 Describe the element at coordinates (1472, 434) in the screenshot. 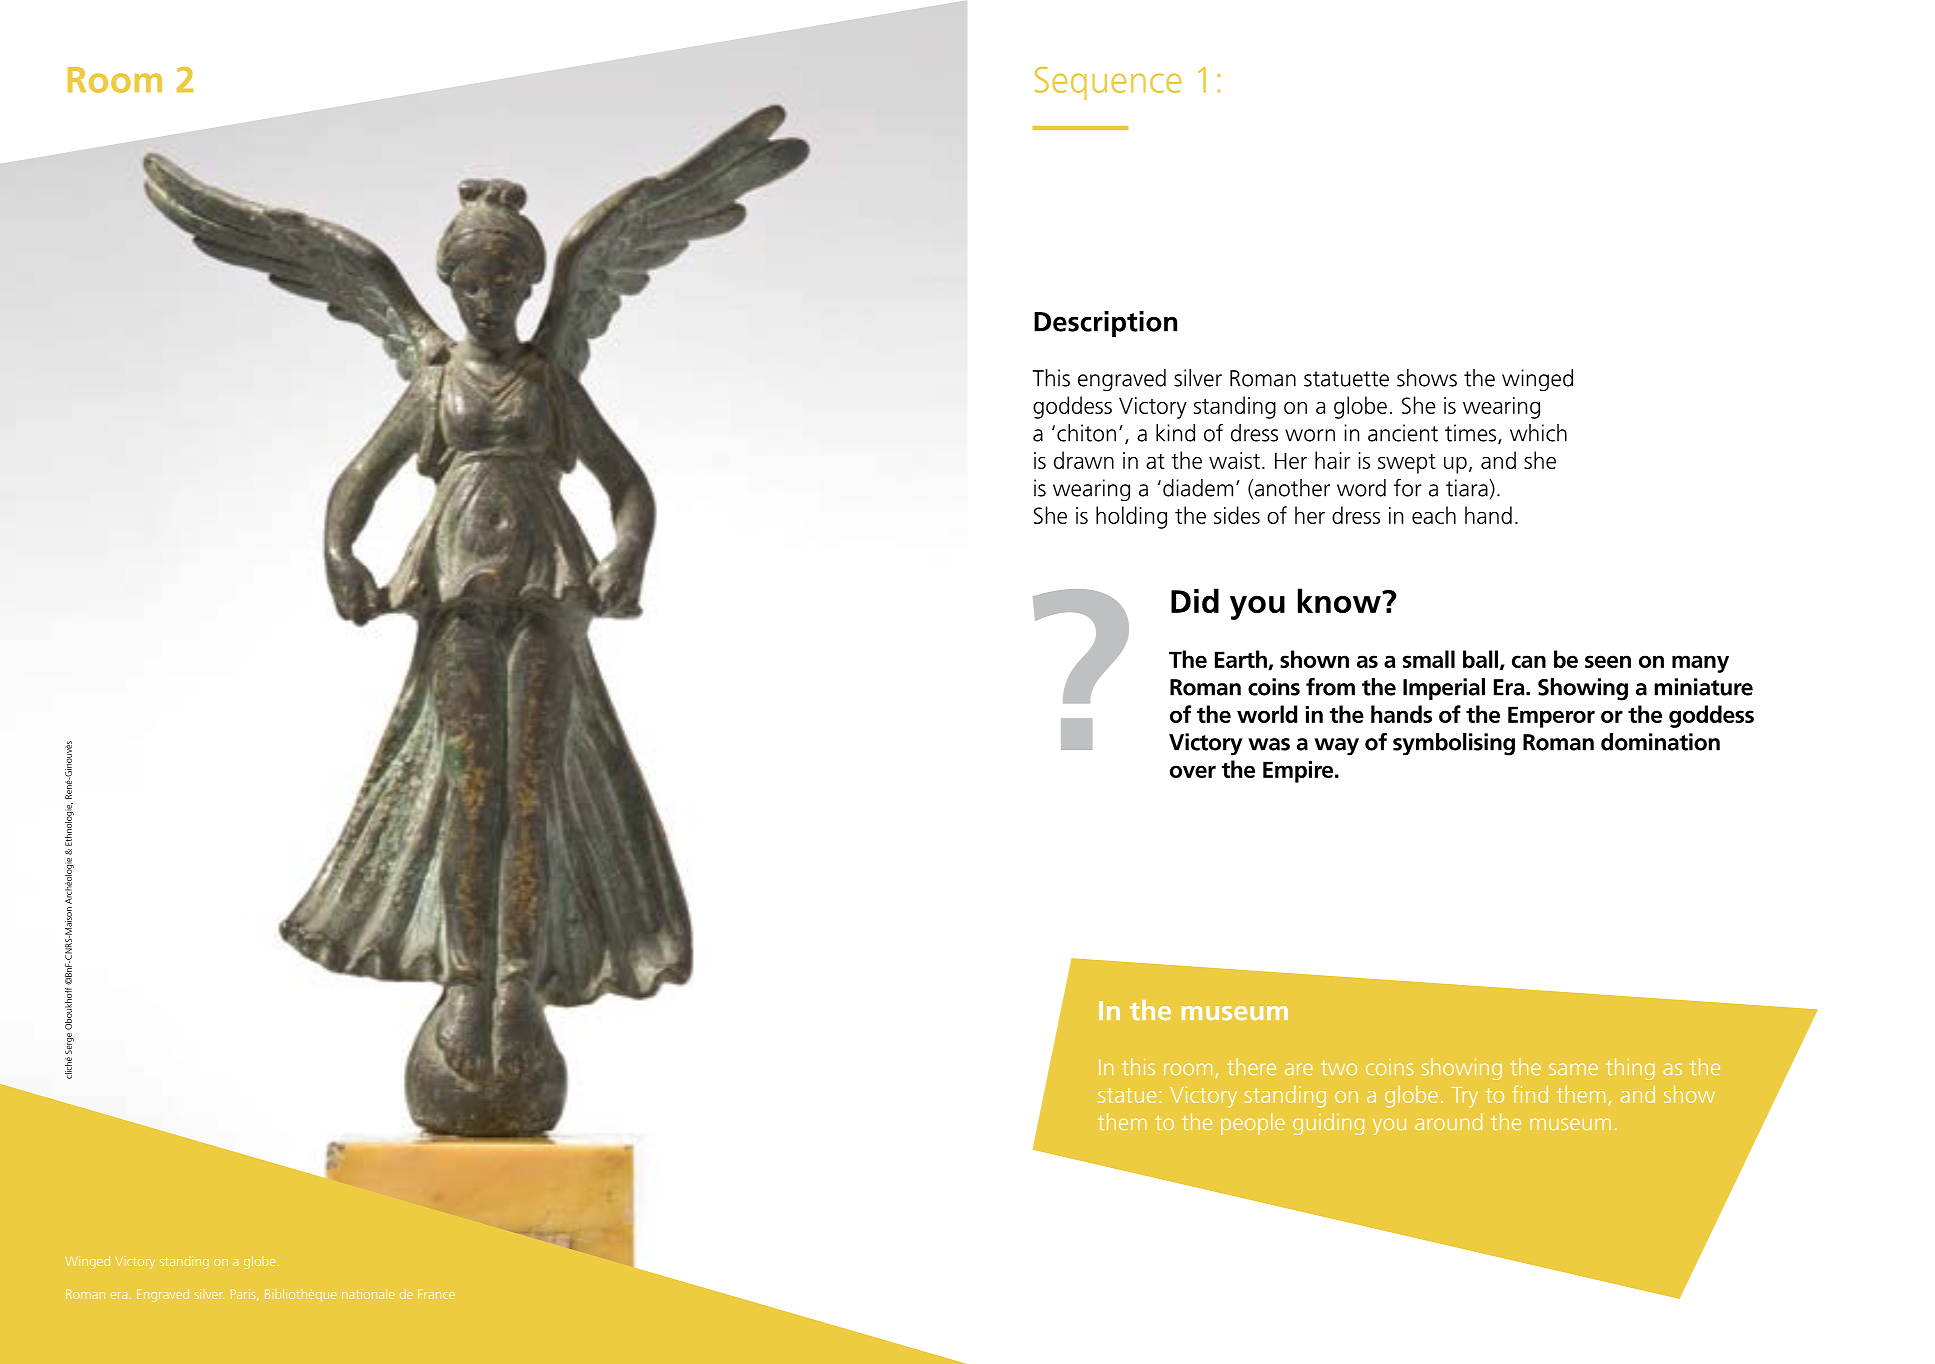

I see `times` at that location.
